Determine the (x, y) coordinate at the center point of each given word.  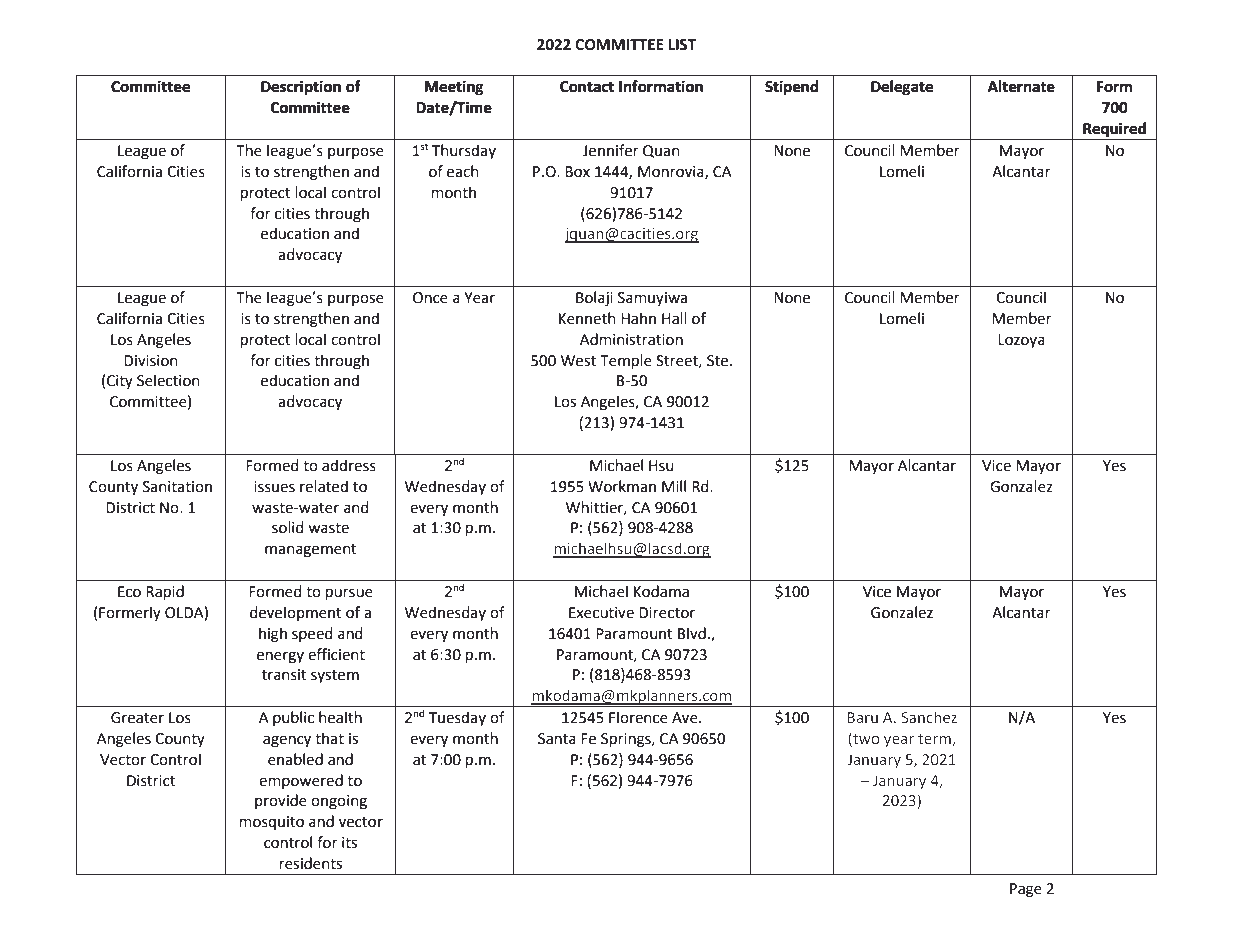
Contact (587, 87)
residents (311, 863)
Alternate (1021, 86)
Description (301, 88)
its (349, 843)
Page (1026, 890)
